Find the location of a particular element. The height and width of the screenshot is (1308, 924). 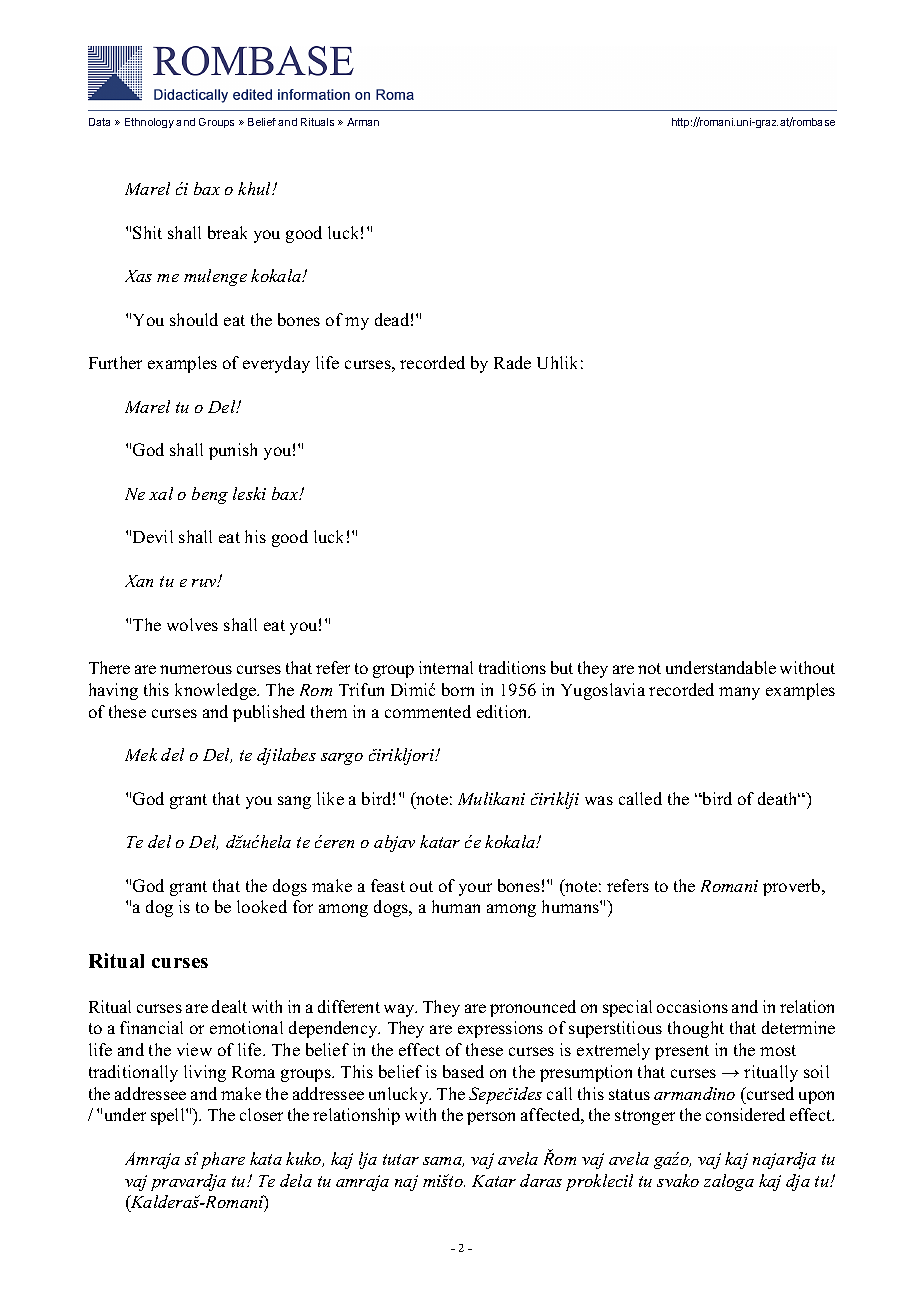

many is located at coordinates (739, 693).
